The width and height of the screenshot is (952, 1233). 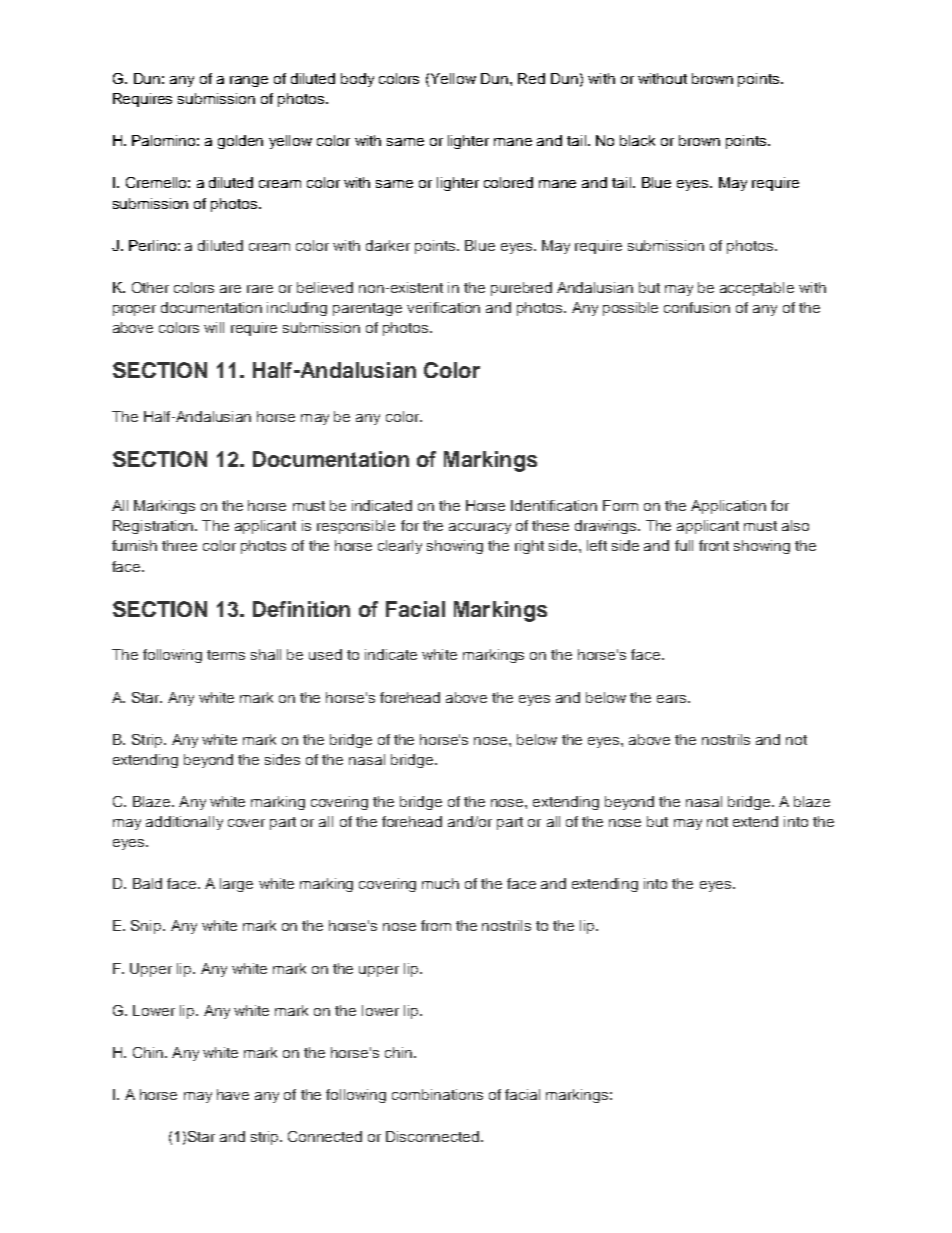 I want to click on golden, so click(x=240, y=142).
